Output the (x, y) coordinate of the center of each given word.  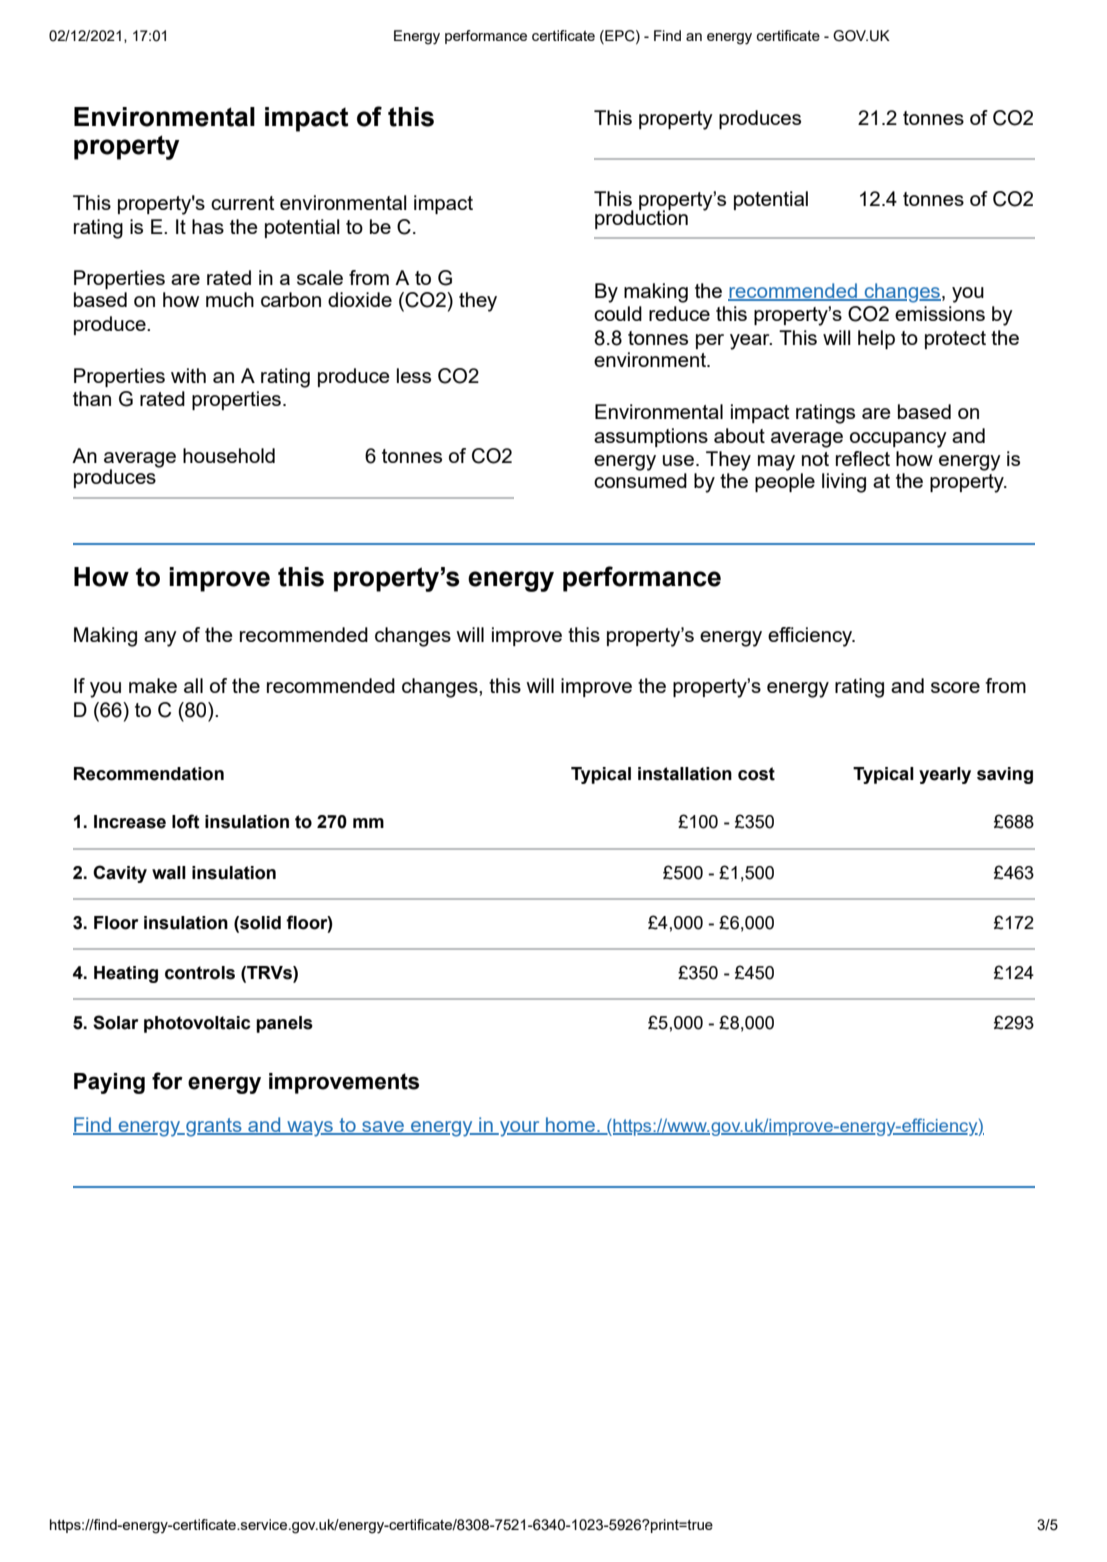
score (955, 687)
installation (685, 774)
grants (214, 1127)
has (208, 226)
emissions (940, 313)
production (641, 218)
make (153, 685)
